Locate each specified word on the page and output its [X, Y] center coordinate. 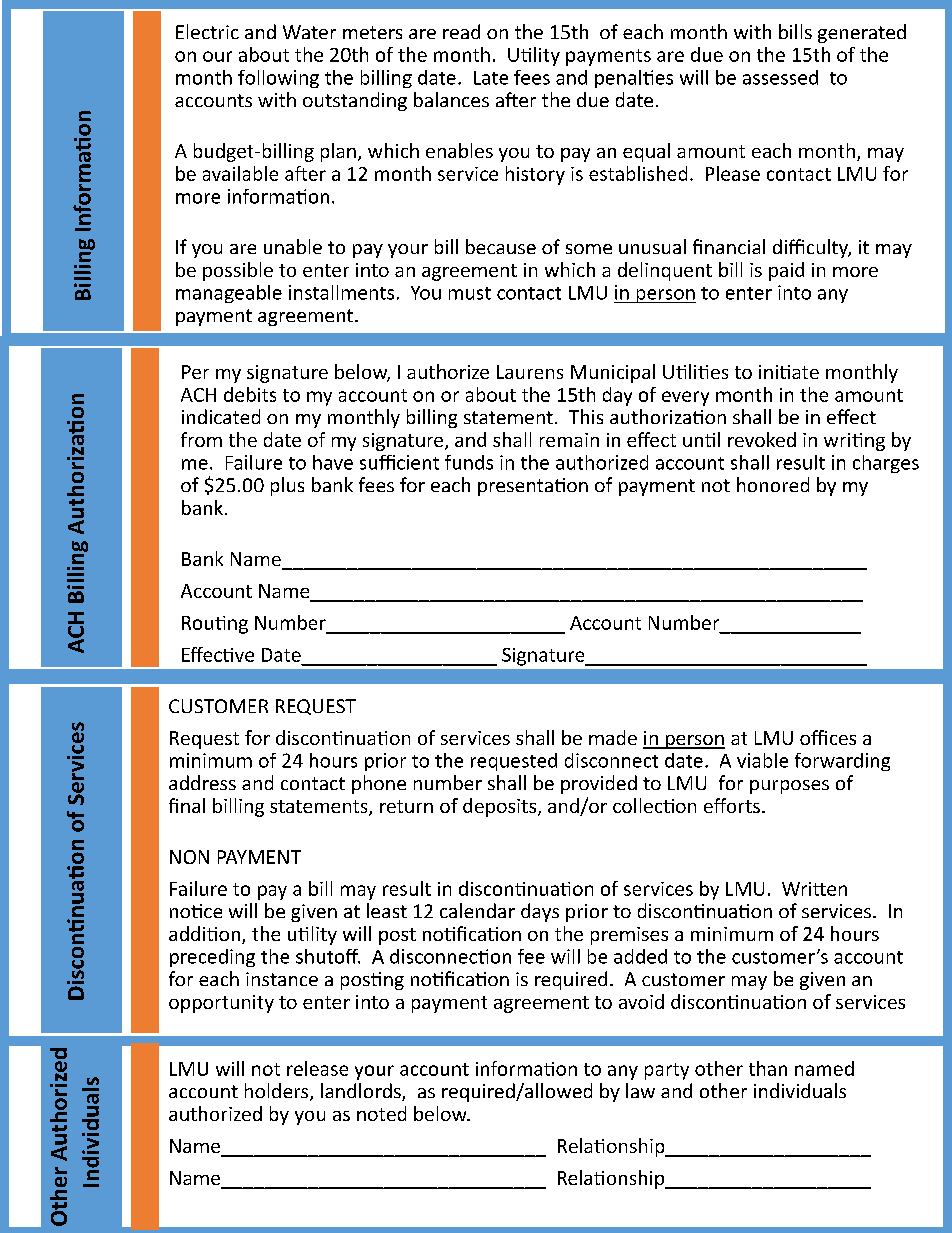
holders [278, 1092]
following [278, 79]
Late [491, 78]
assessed [780, 77]
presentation [533, 487]
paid [786, 271]
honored [773, 484]
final [187, 805]
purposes [789, 787]
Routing [215, 625]
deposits [501, 807]
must [470, 293]
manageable [229, 294]
